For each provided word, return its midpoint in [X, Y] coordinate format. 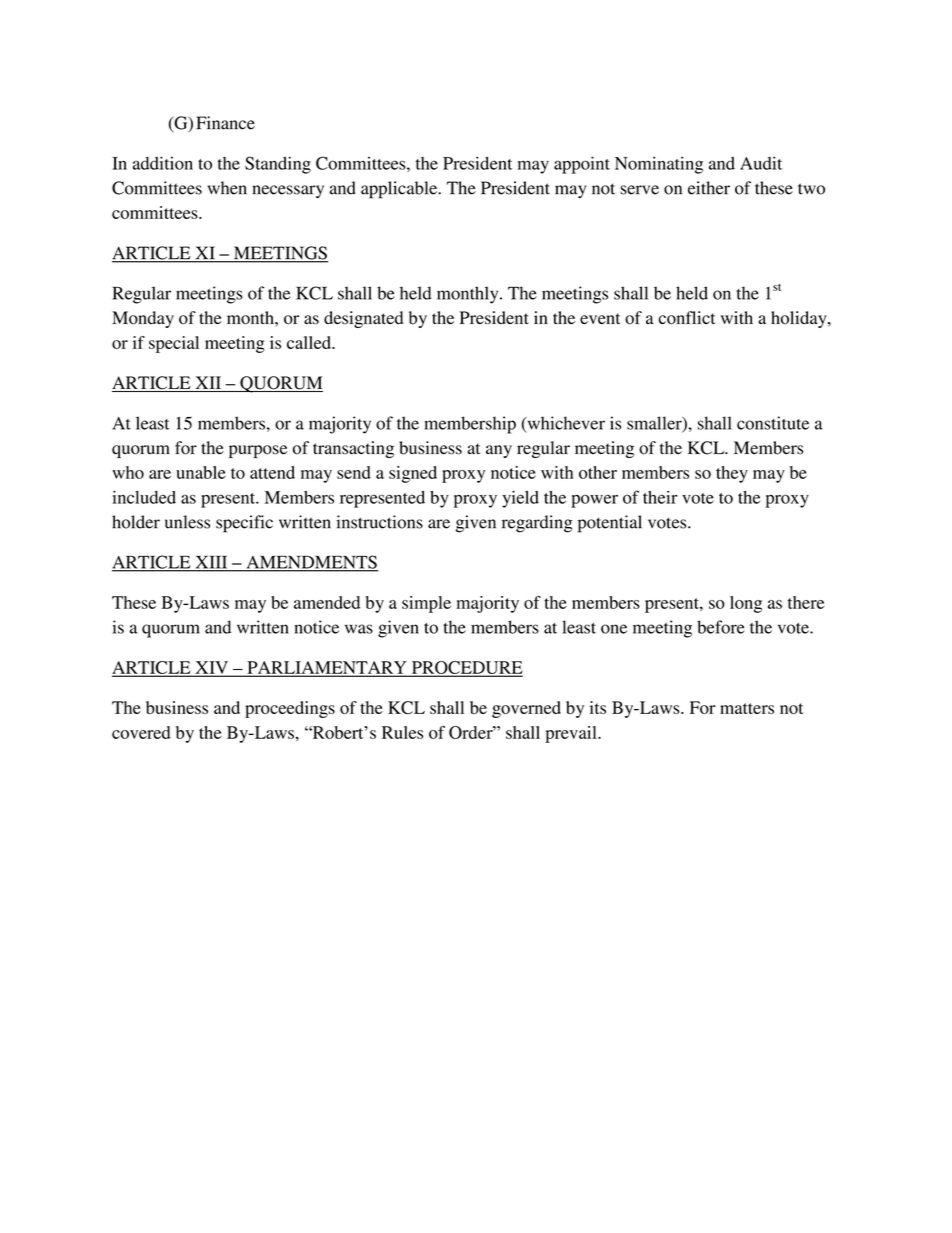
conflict [687, 318]
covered [141, 732]
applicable [400, 190]
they [732, 474]
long [746, 604]
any [499, 451]
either [709, 188]
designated [363, 319]
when [227, 188]
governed [526, 709]
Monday [143, 319]
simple [426, 604]
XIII [211, 563]
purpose [258, 451]
